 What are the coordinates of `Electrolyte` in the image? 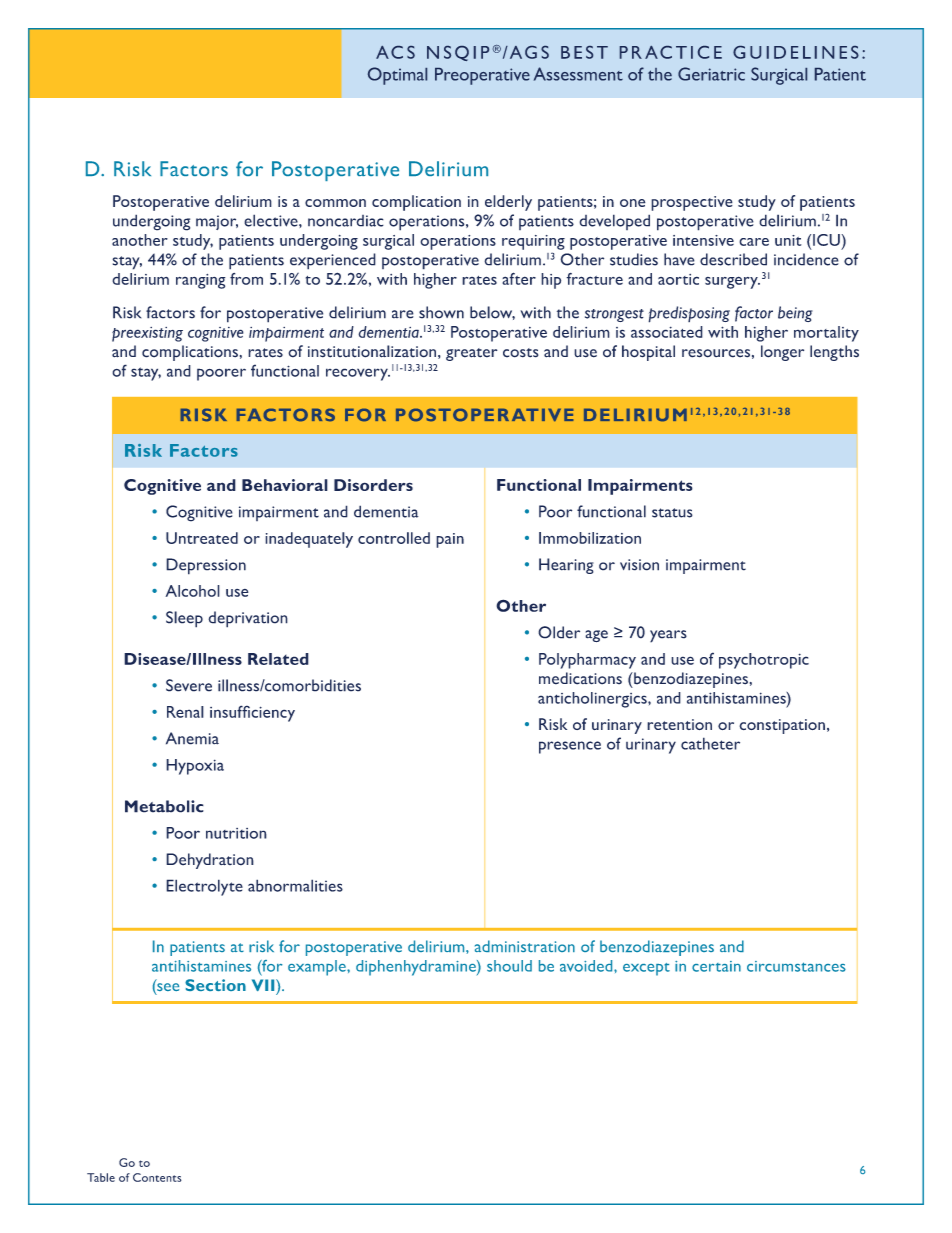 It's located at (204, 887).
